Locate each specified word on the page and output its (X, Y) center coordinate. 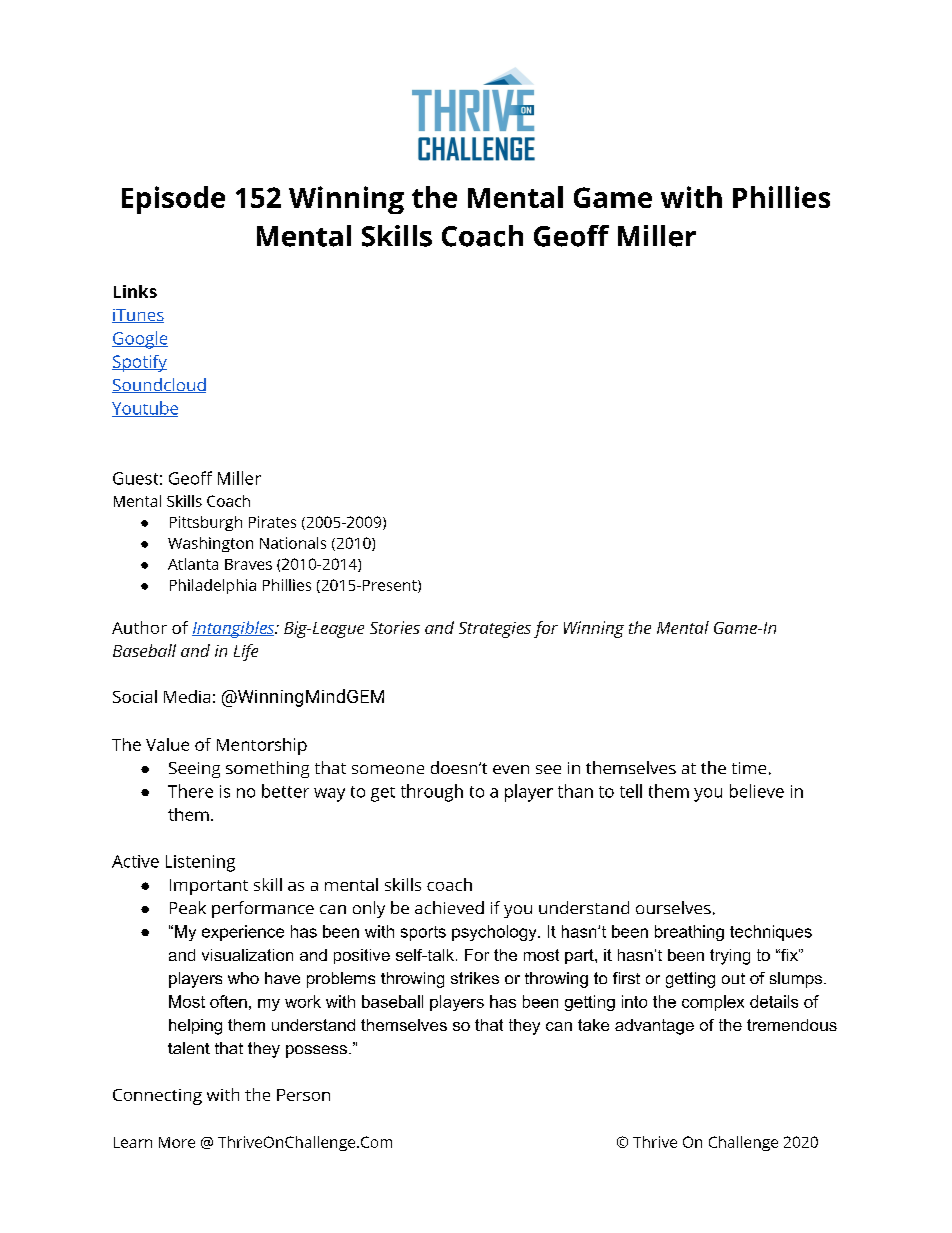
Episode (173, 200)
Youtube (145, 409)
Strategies (495, 630)
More (177, 1142)
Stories (395, 627)
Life (246, 652)
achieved (449, 907)
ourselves (673, 907)
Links (135, 291)
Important (209, 887)
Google (140, 340)
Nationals (293, 543)
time (749, 768)
